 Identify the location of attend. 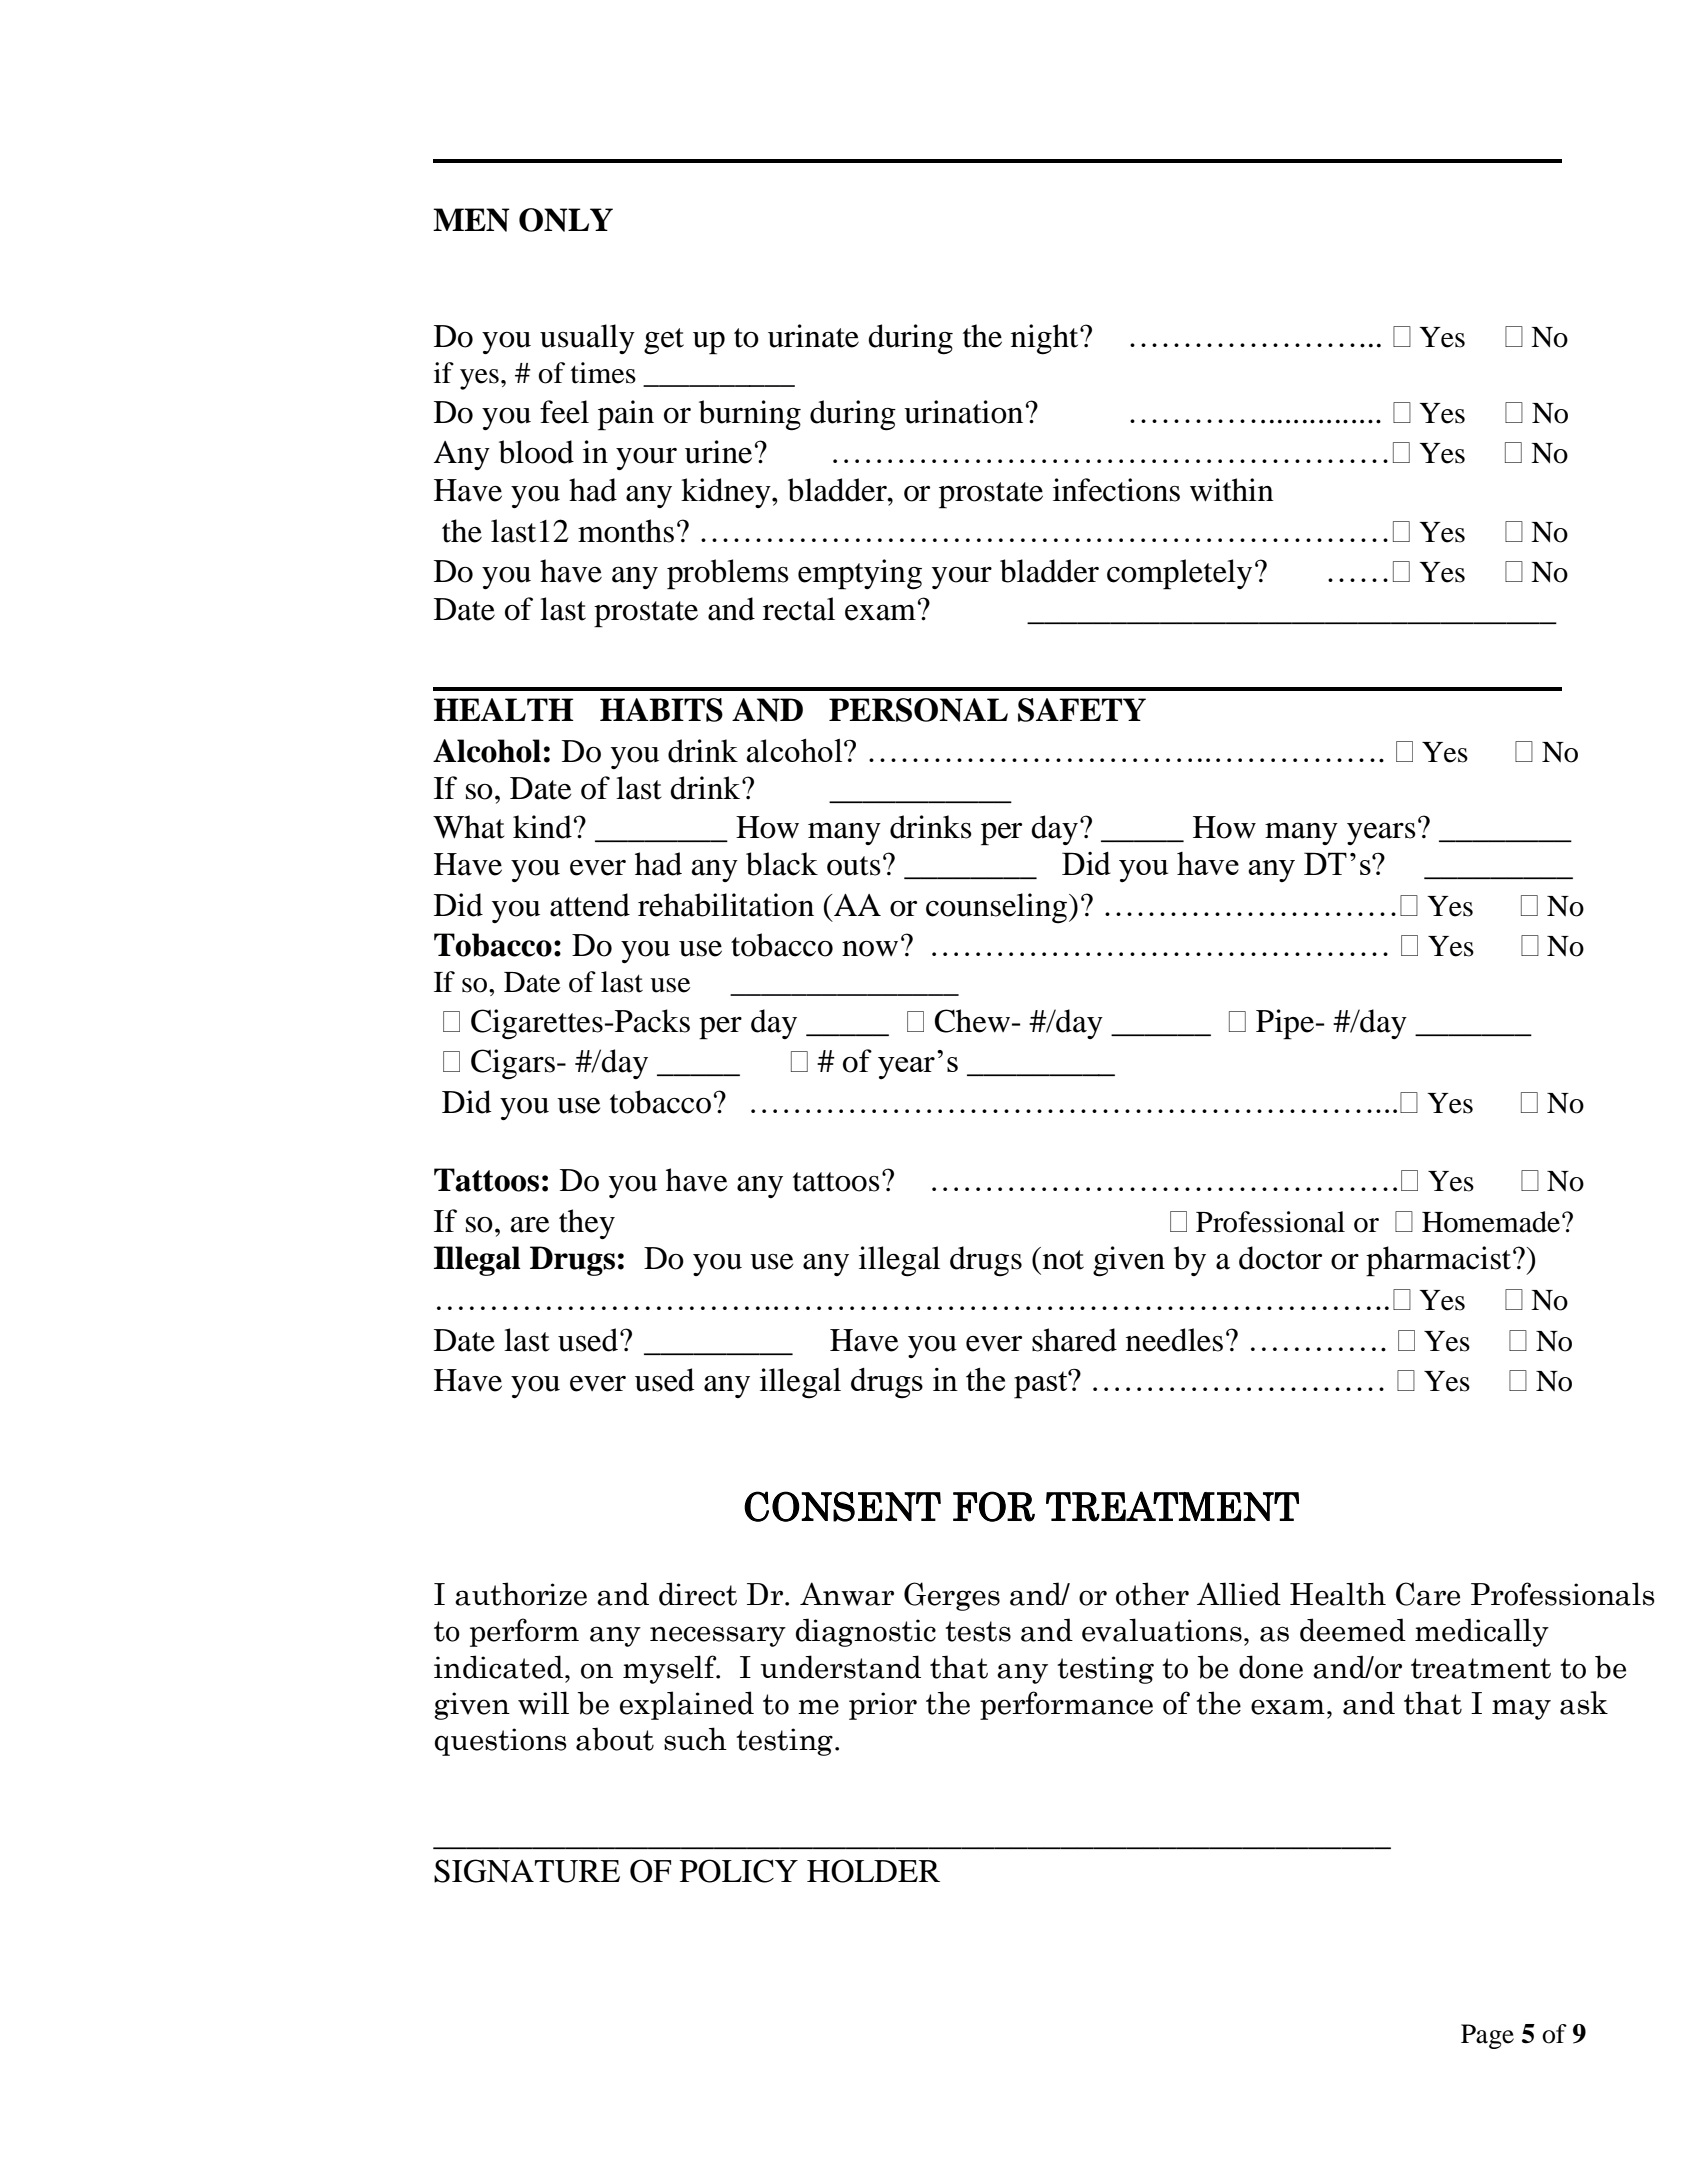
(590, 905).
